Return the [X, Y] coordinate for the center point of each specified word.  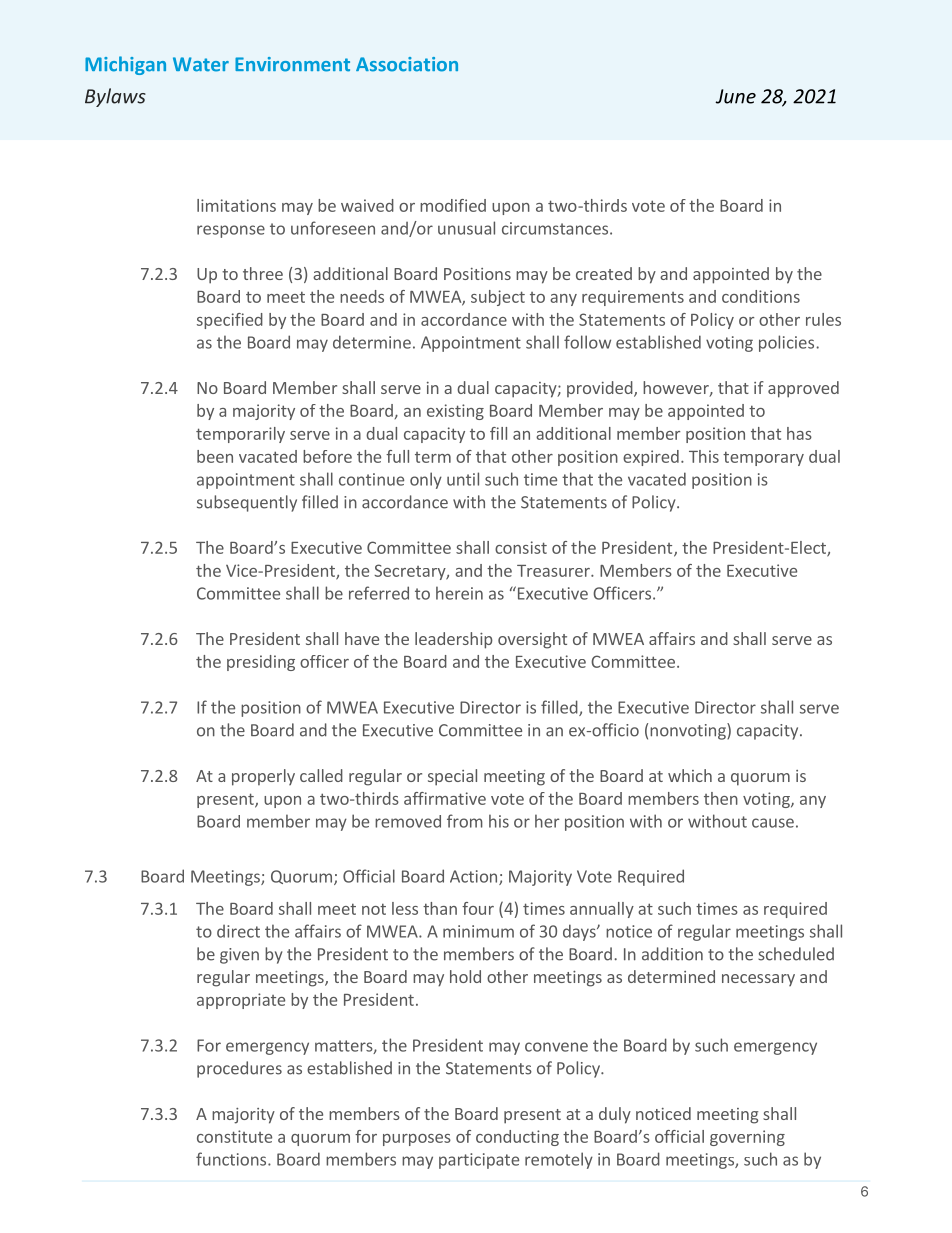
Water [201, 64]
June [735, 96]
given [239, 956]
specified [230, 321]
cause [773, 823]
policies [786, 343]
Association [407, 64]
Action [475, 877]
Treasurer [554, 571]
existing [455, 412]
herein [459, 593]
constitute [234, 1136]
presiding [261, 663]
